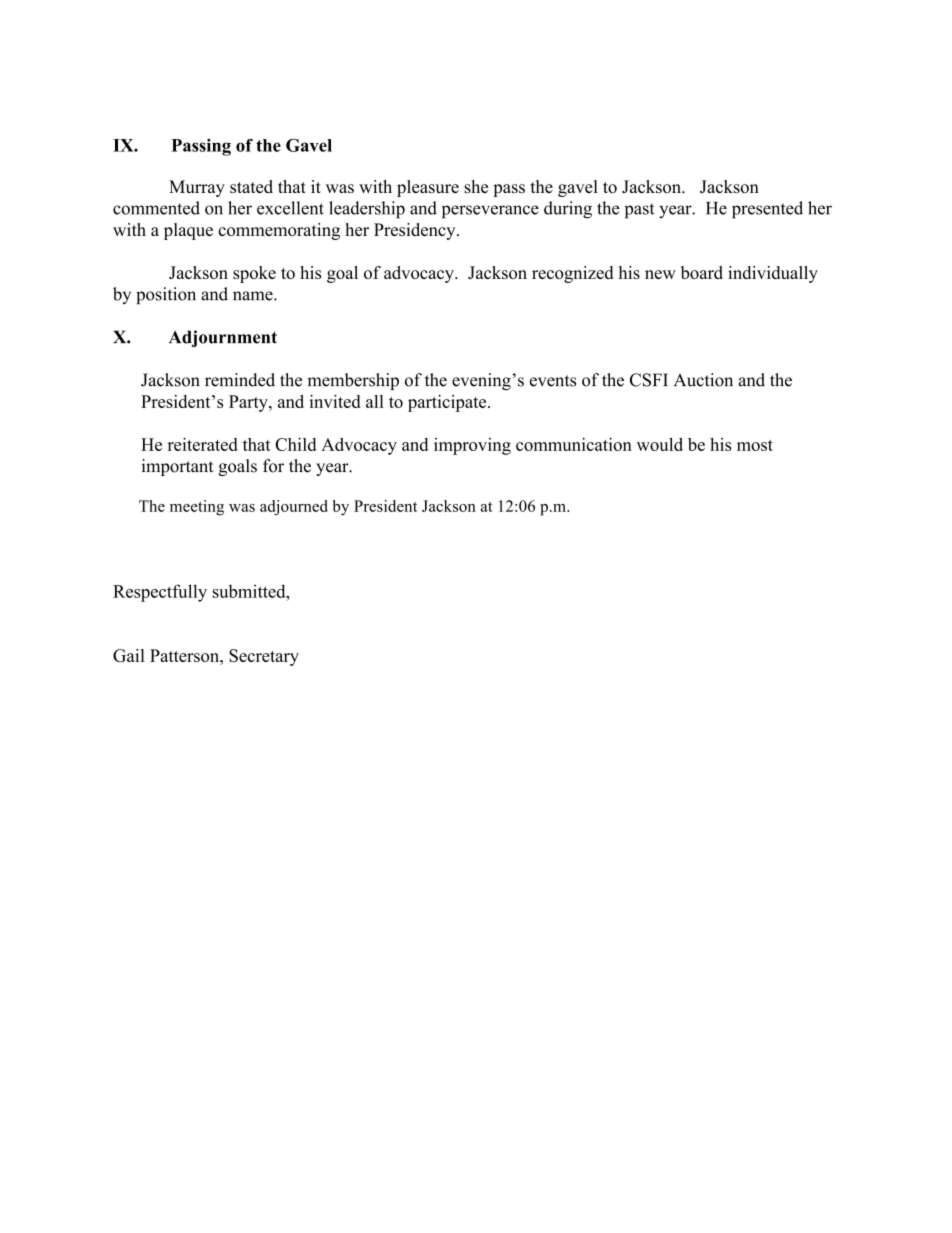  Describe the element at coordinates (755, 445) in the page. I see `most` at that location.
